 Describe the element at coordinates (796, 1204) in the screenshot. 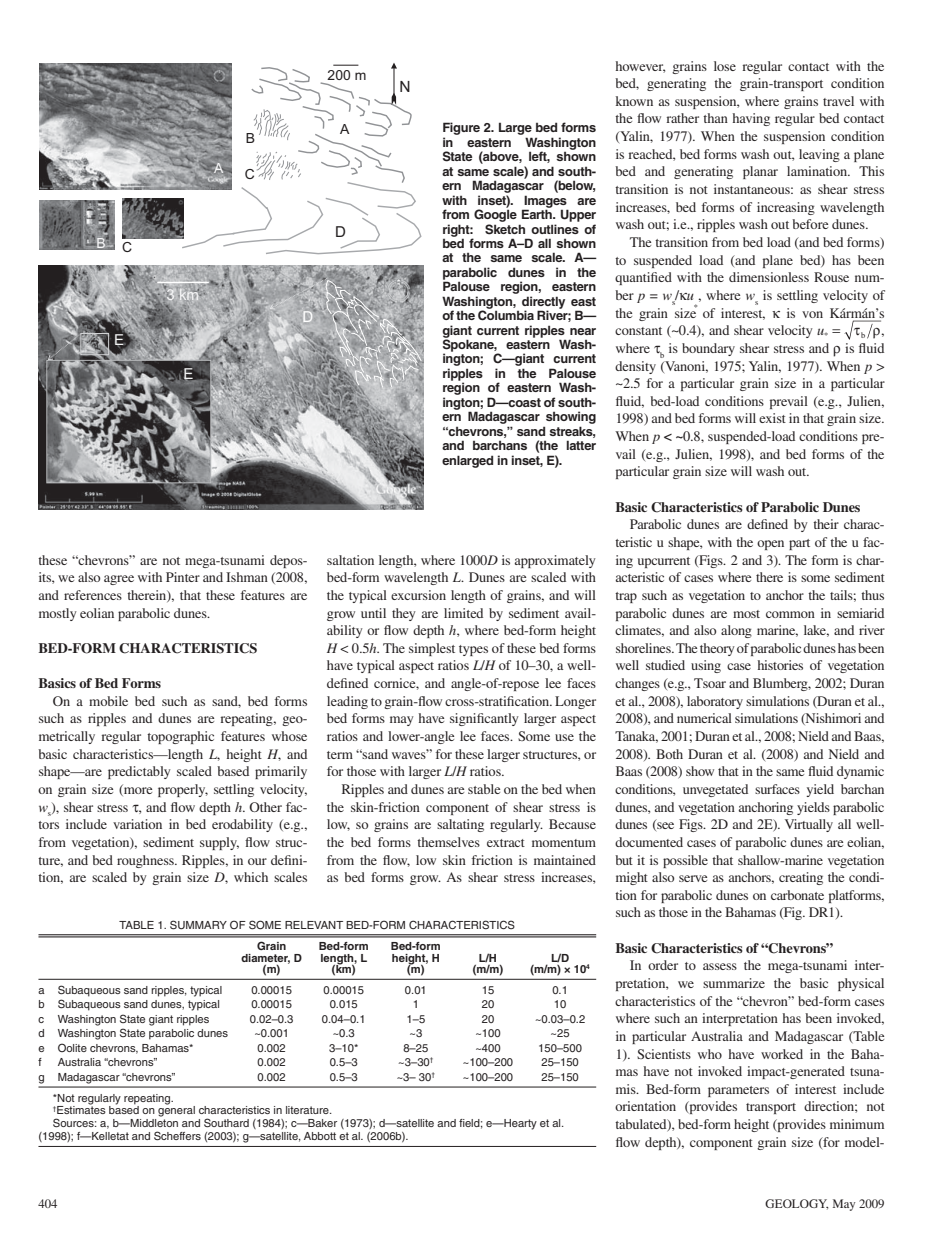

I see `GEOLOGY` at that location.
